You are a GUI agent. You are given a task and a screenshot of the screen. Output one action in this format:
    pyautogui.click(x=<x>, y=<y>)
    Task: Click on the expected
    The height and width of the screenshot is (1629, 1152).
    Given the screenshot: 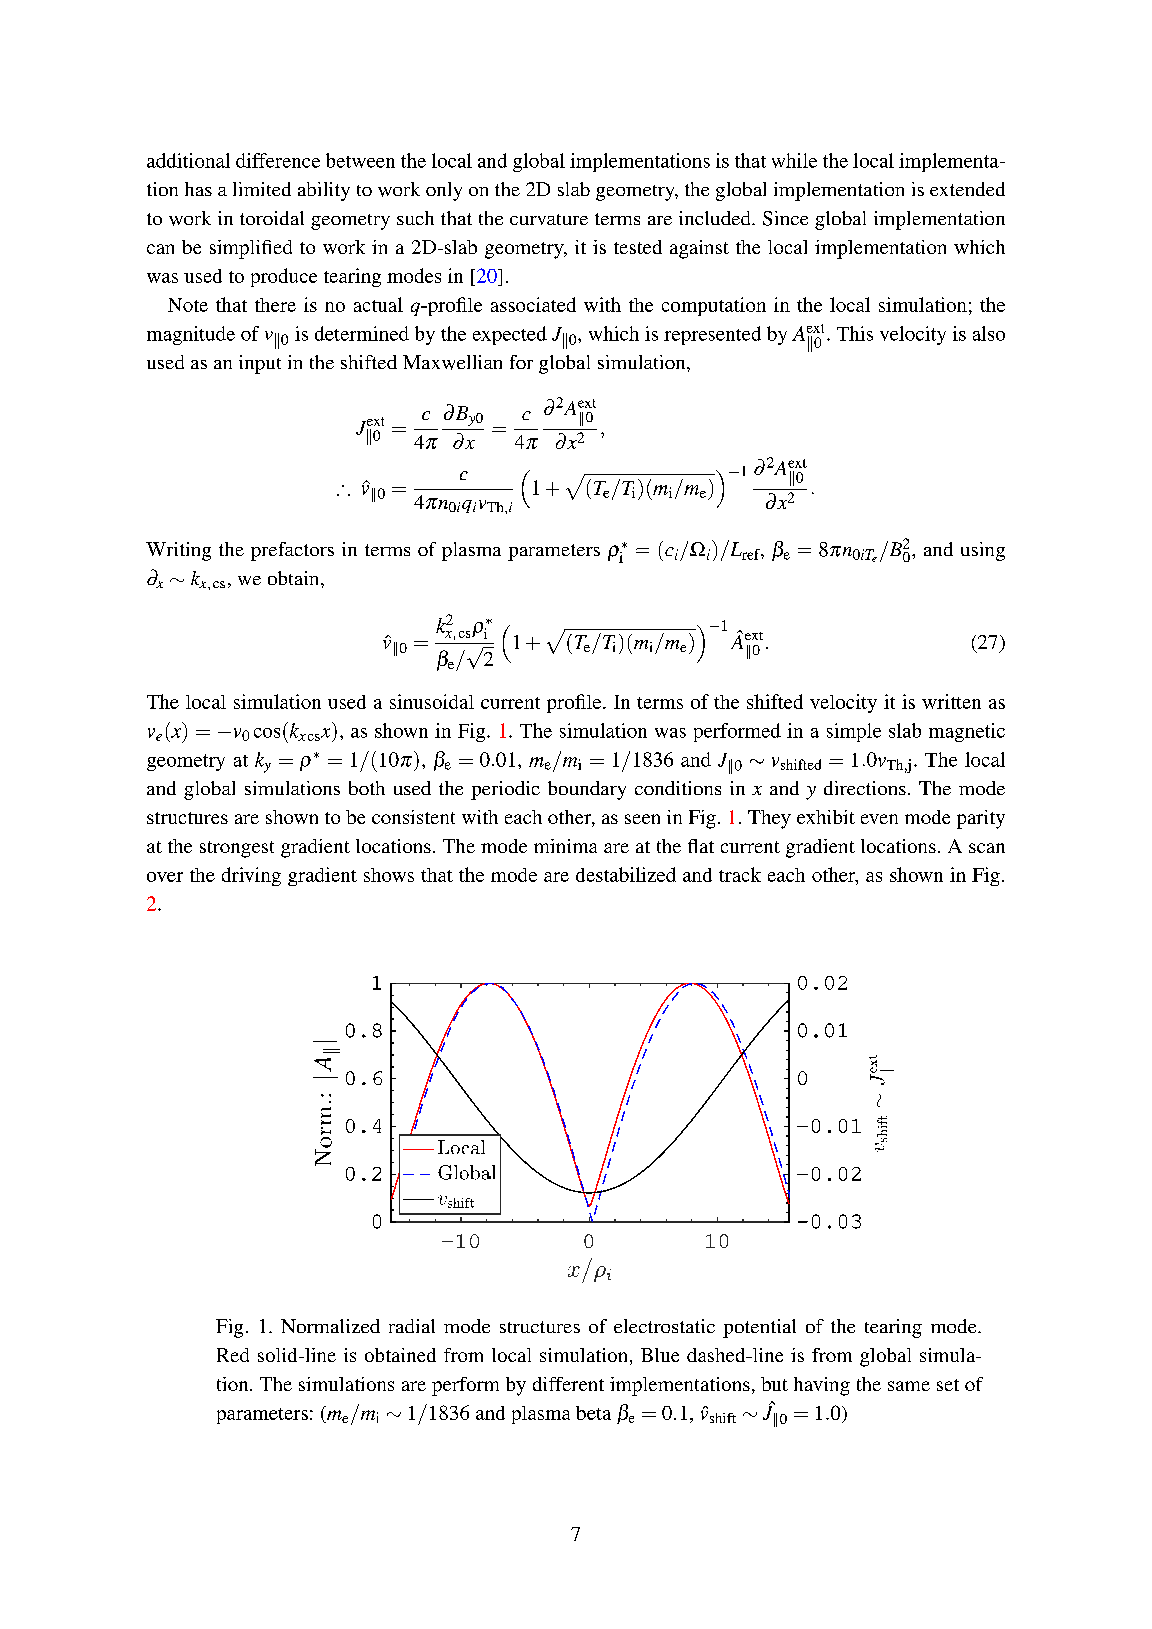 What is the action you would take?
    pyautogui.click(x=510, y=335)
